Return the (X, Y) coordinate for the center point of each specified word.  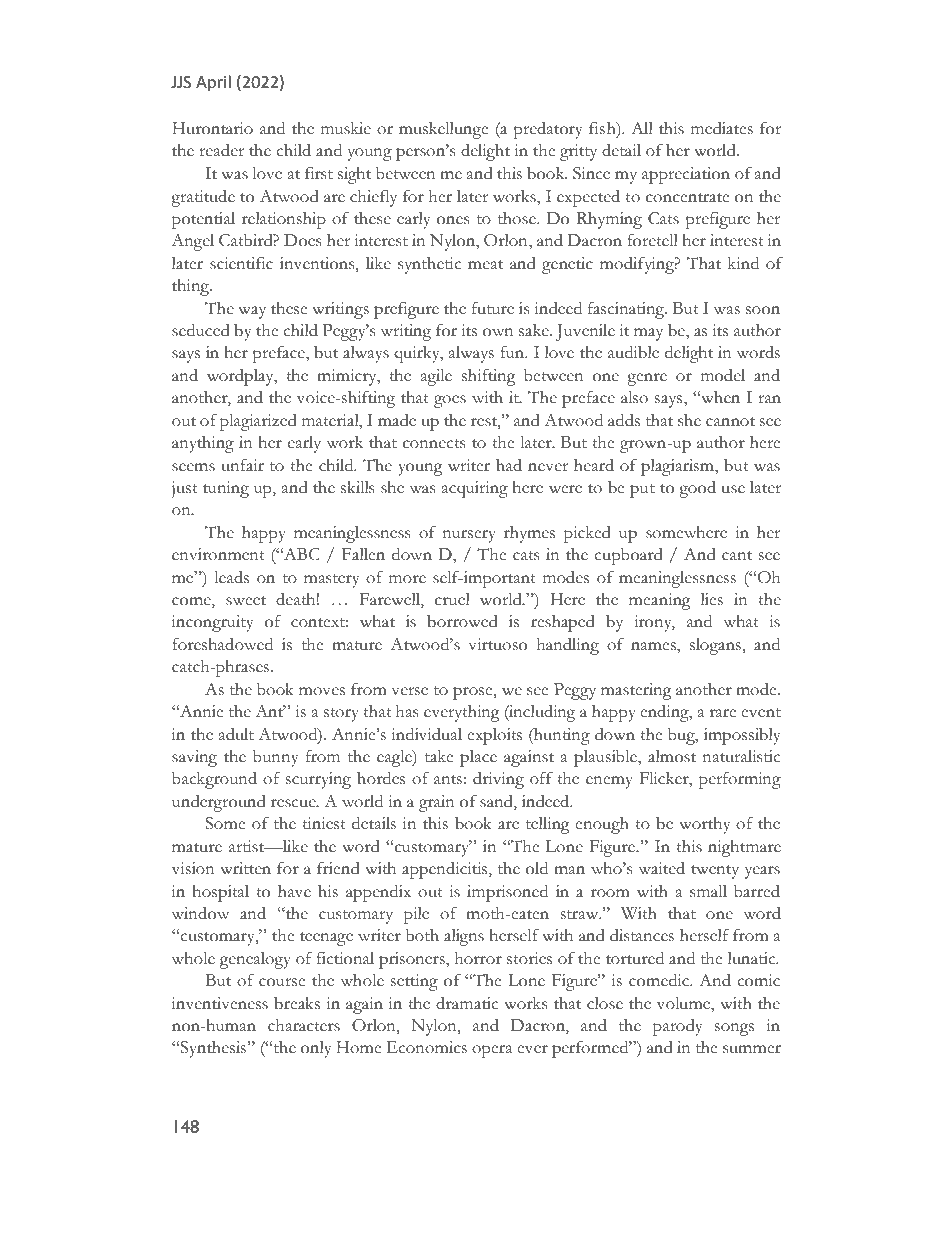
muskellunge (443, 130)
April (213, 83)
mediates (722, 128)
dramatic (467, 1003)
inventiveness (220, 1003)
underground (219, 803)
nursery (469, 536)
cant (737, 556)
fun (513, 352)
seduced (201, 330)
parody (677, 1027)
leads (231, 577)
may (648, 334)
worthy (704, 825)
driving (498, 780)
